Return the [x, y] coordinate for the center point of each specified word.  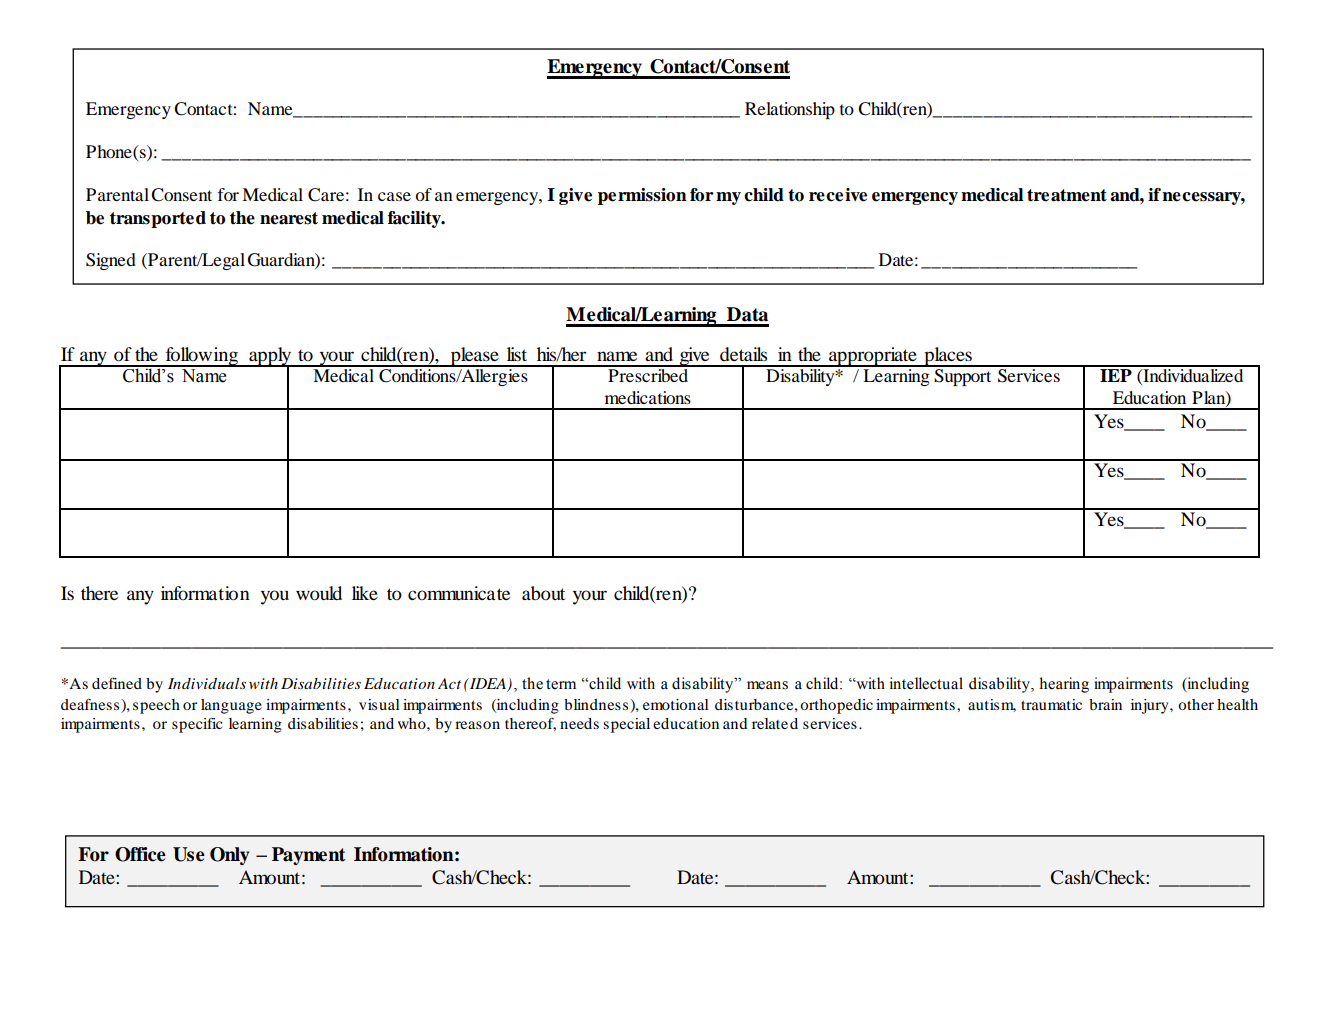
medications [648, 397]
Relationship [790, 110]
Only [230, 856]
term [561, 684]
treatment [1067, 195]
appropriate [873, 357]
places [948, 357]
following [202, 357]
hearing [1064, 685]
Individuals [207, 683]
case [394, 196]
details [743, 354]
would [319, 593]
